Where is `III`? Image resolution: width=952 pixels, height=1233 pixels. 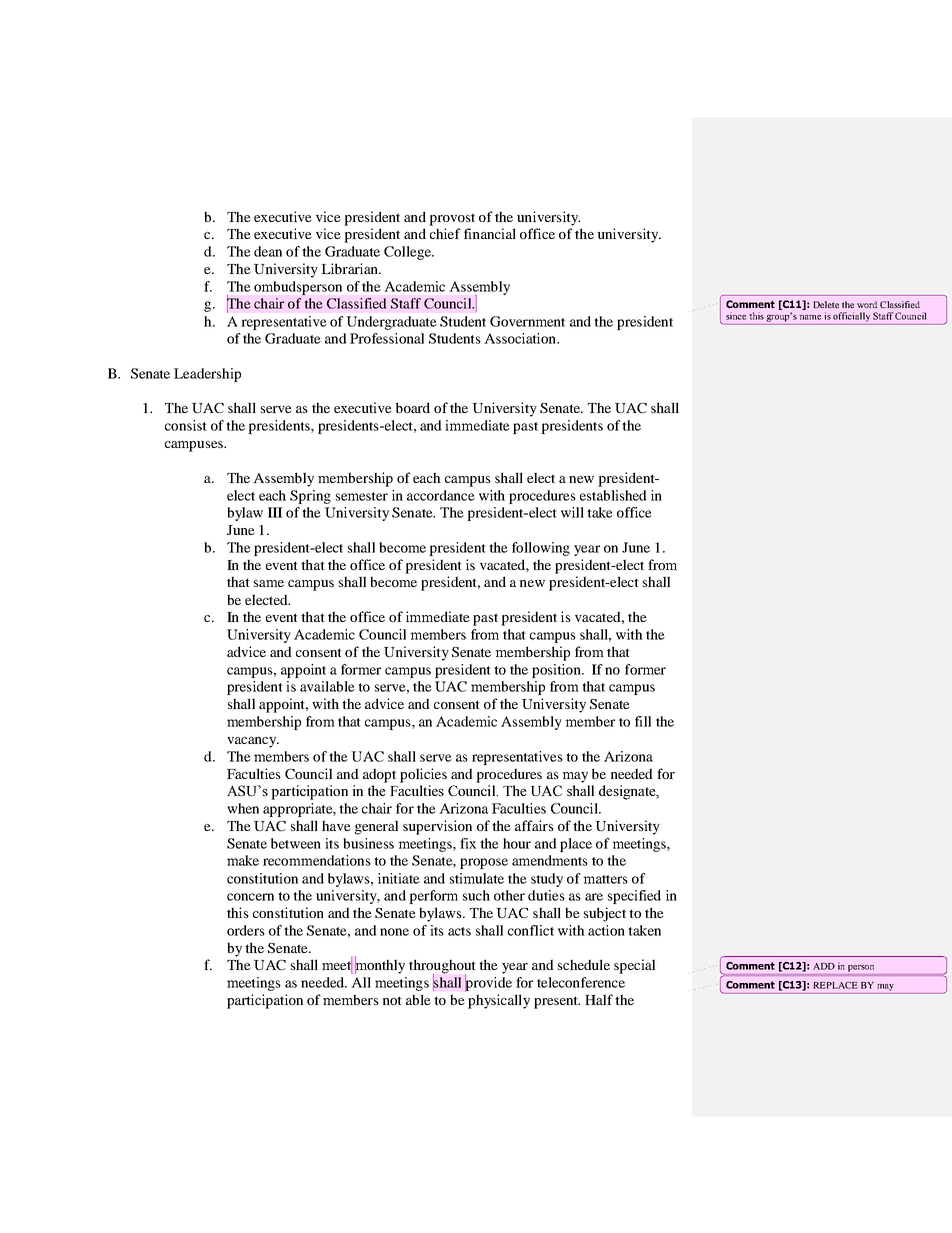 III is located at coordinates (275, 512).
